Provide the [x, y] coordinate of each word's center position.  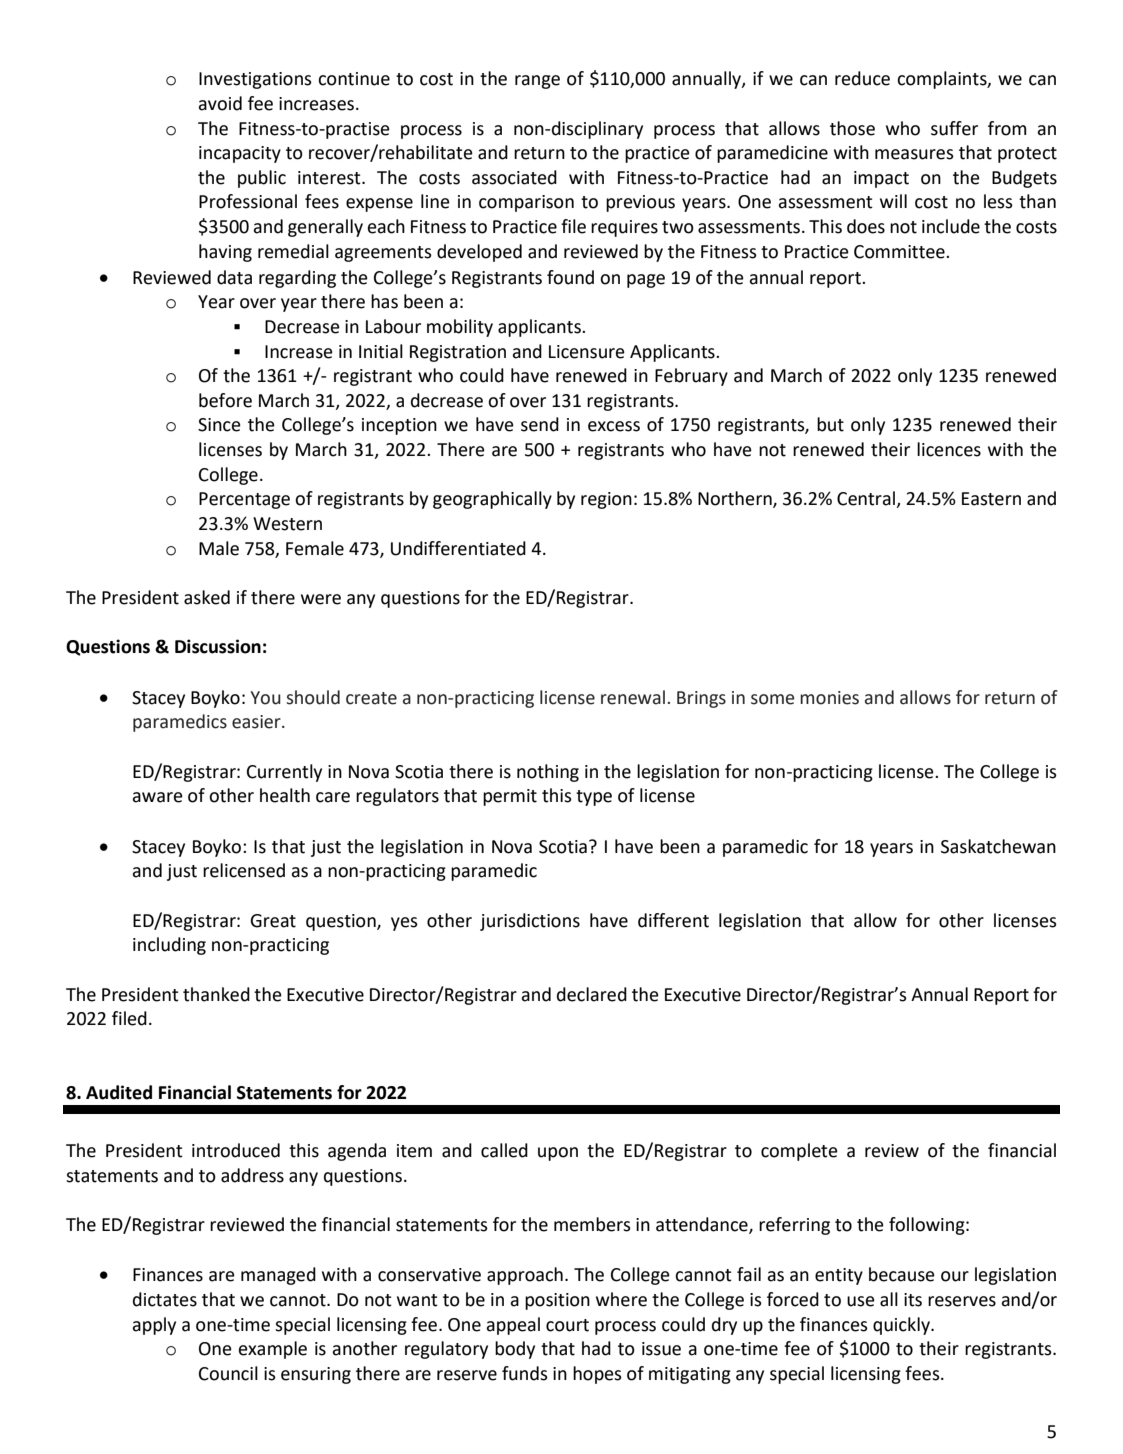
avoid [220, 103]
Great [273, 921]
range [537, 82]
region [606, 500]
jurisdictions [530, 922]
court [567, 1325]
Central [867, 499]
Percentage [244, 500]
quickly [902, 1326]
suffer [954, 128]
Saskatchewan [998, 846]
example [273, 1350]
